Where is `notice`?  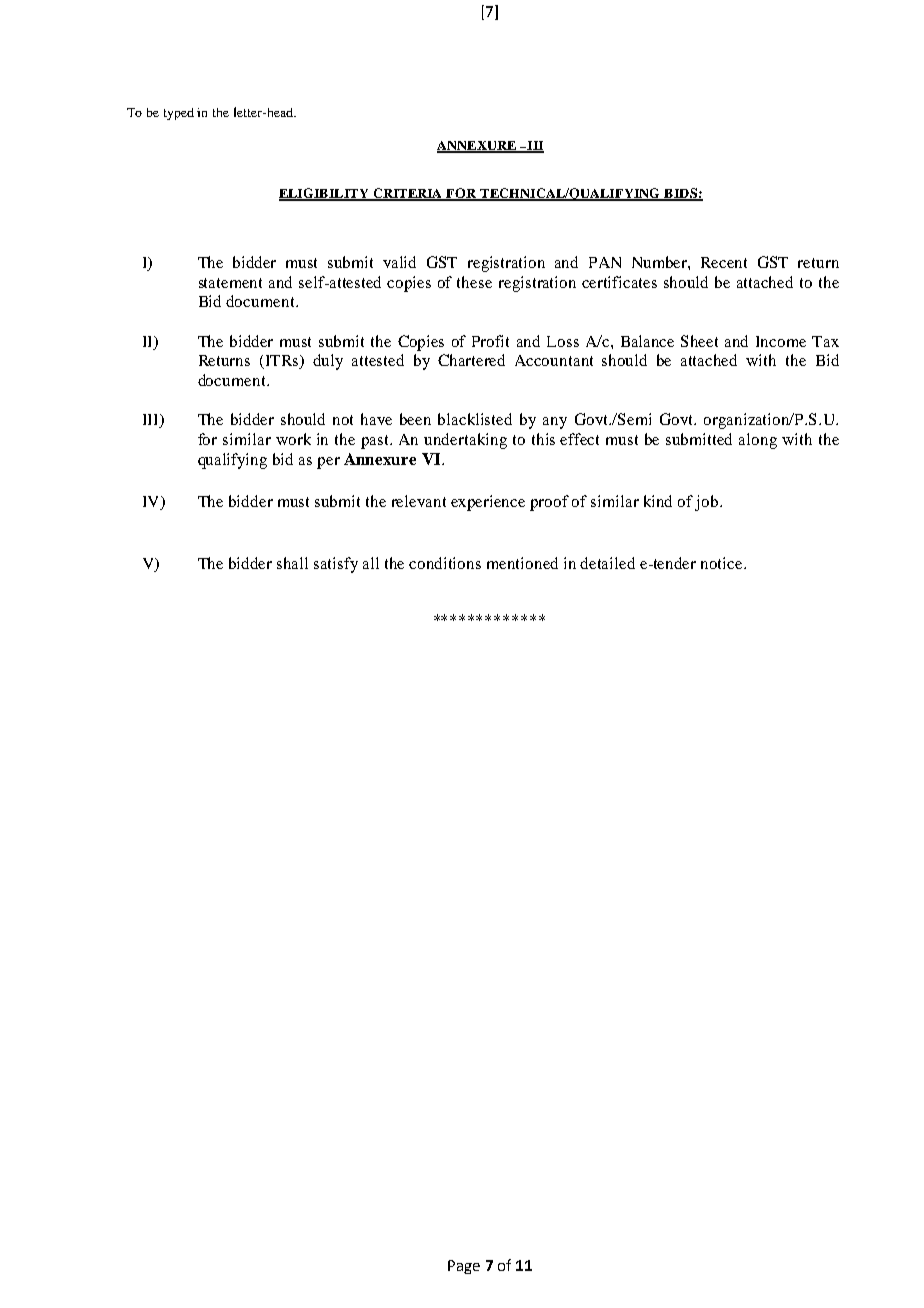
notice is located at coordinates (723, 563).
